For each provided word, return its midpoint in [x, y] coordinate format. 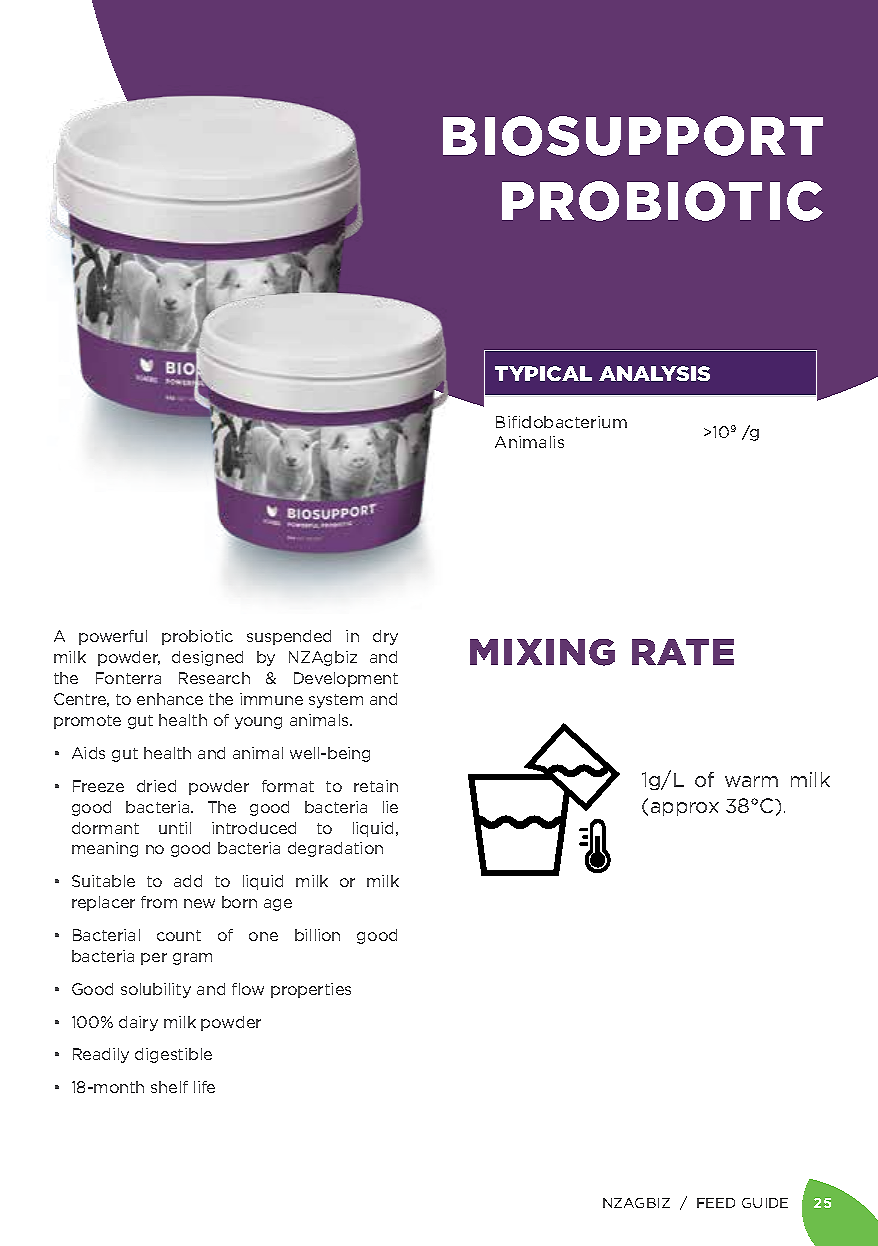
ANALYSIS [654, 373]
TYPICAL [543, 373]
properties [311, 990]
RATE [683, 652]
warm [751, 781]
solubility [156, 990]
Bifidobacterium [561, 422]
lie [390, 807]
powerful [113, 637]
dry [385, 637]
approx [685, 809]
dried [156, 786]
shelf [169, 1087]
